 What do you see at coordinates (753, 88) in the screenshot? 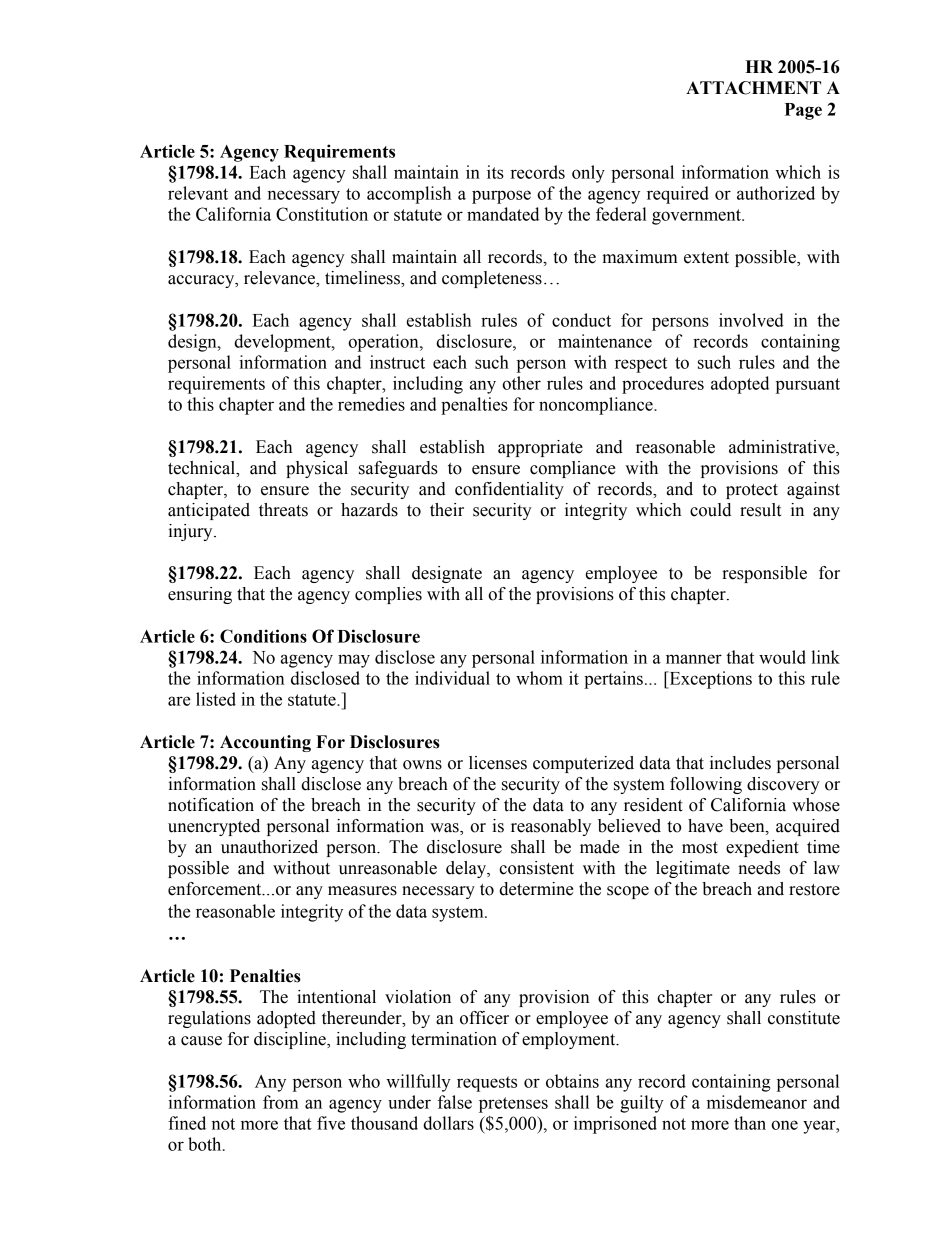
I see `ATTACHMENT` at bounding box center [753, 88].
